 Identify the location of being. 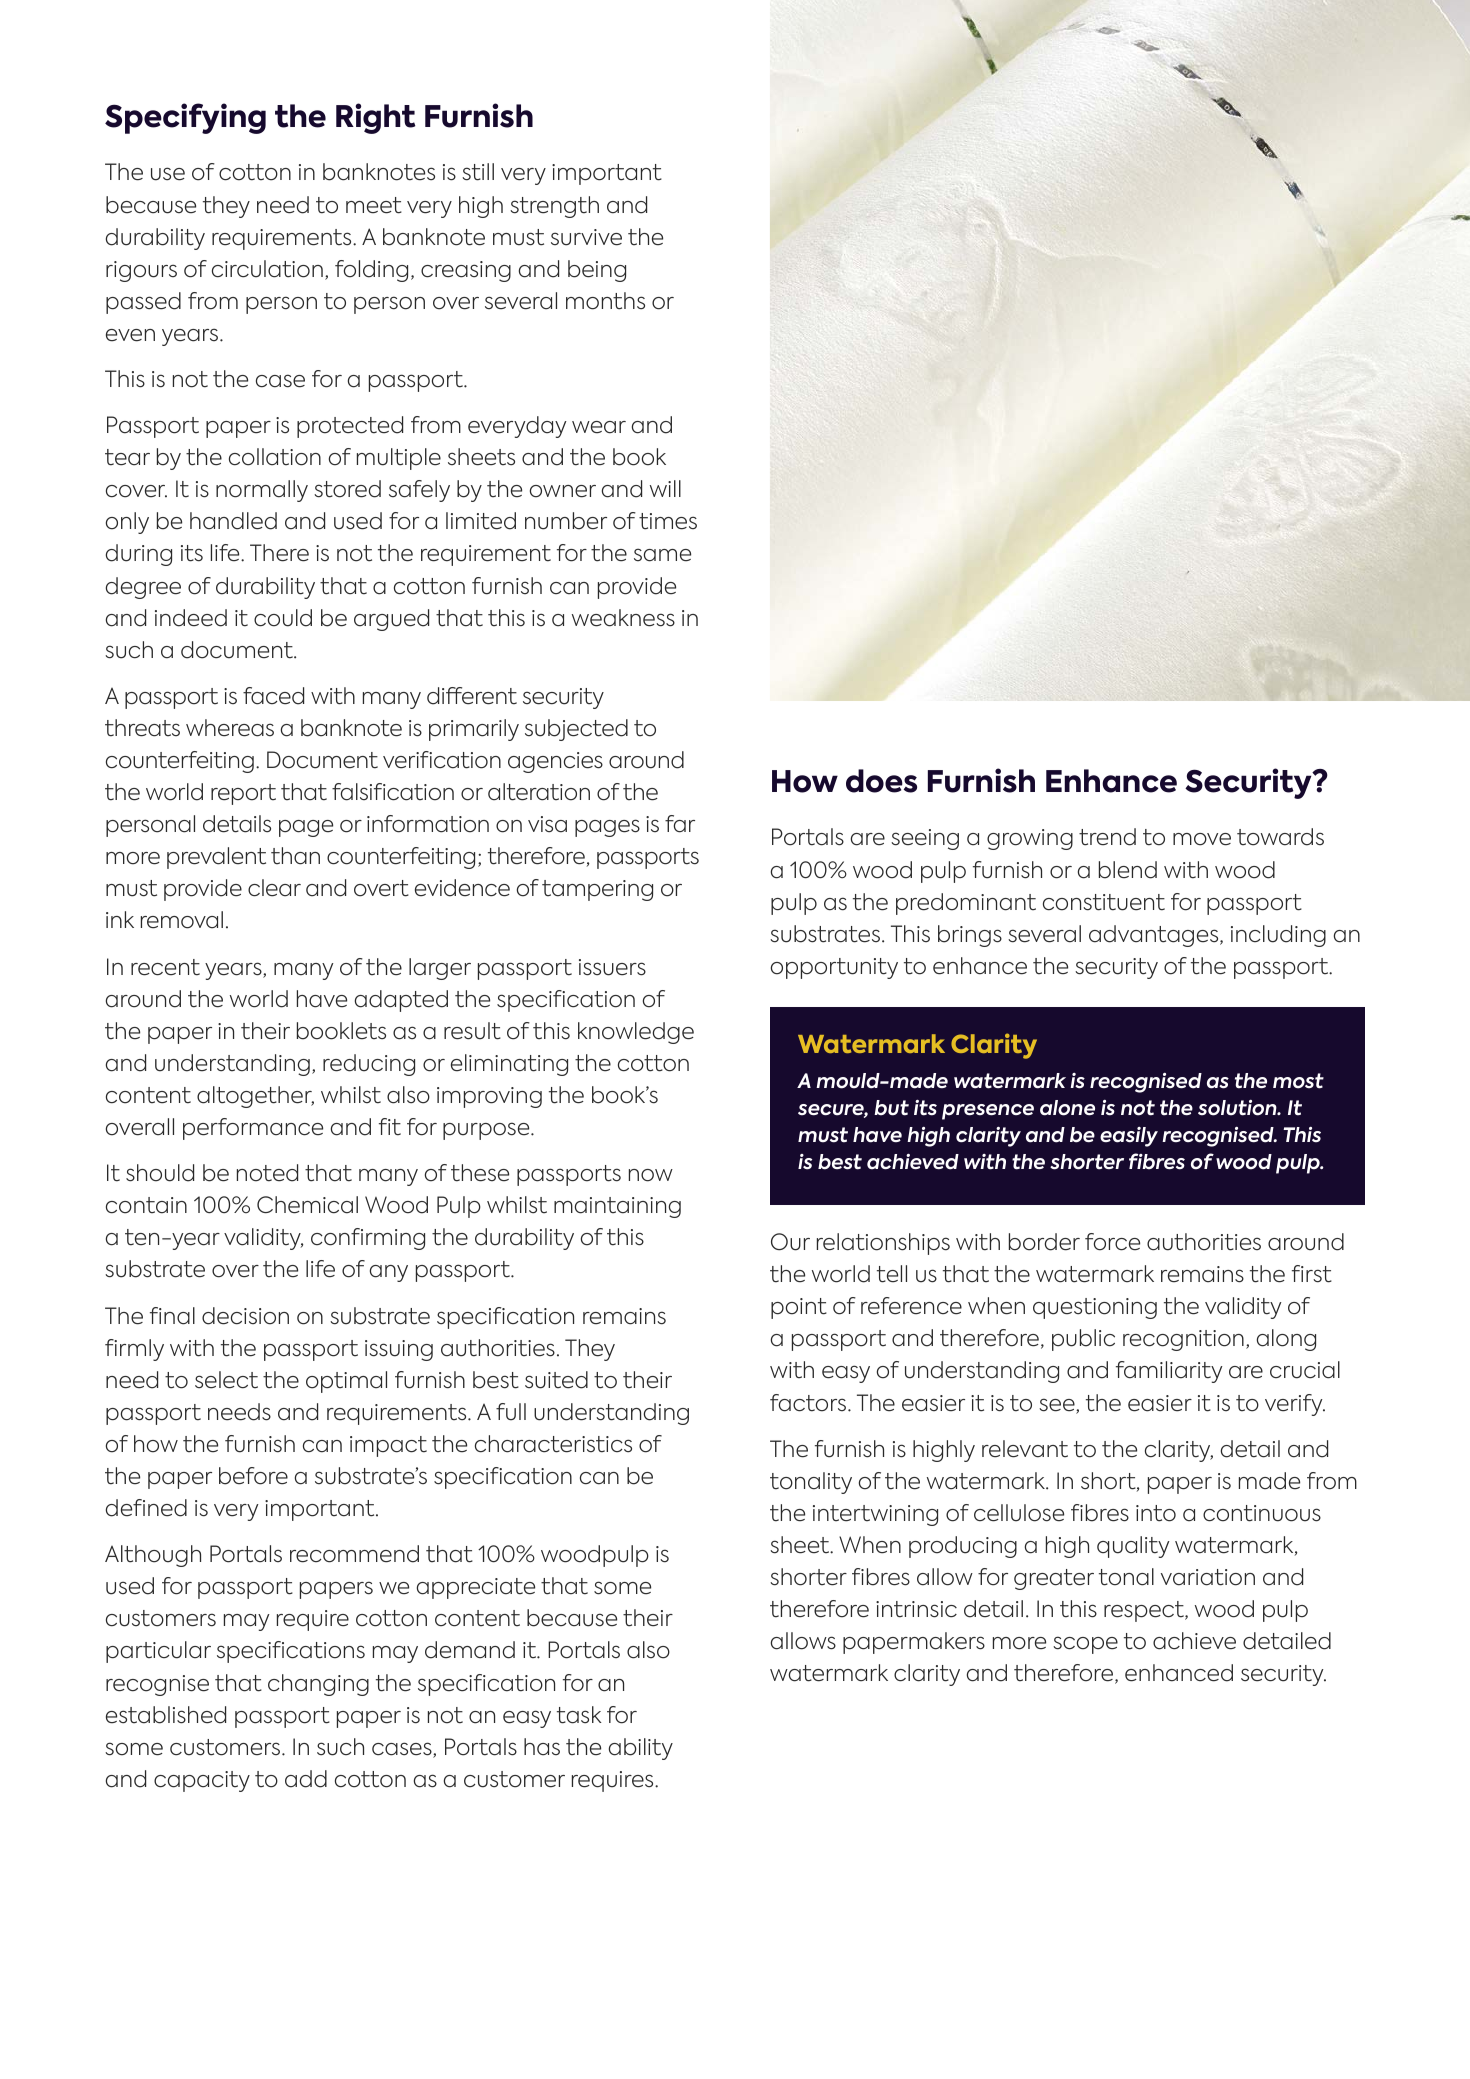
(597, 271).
